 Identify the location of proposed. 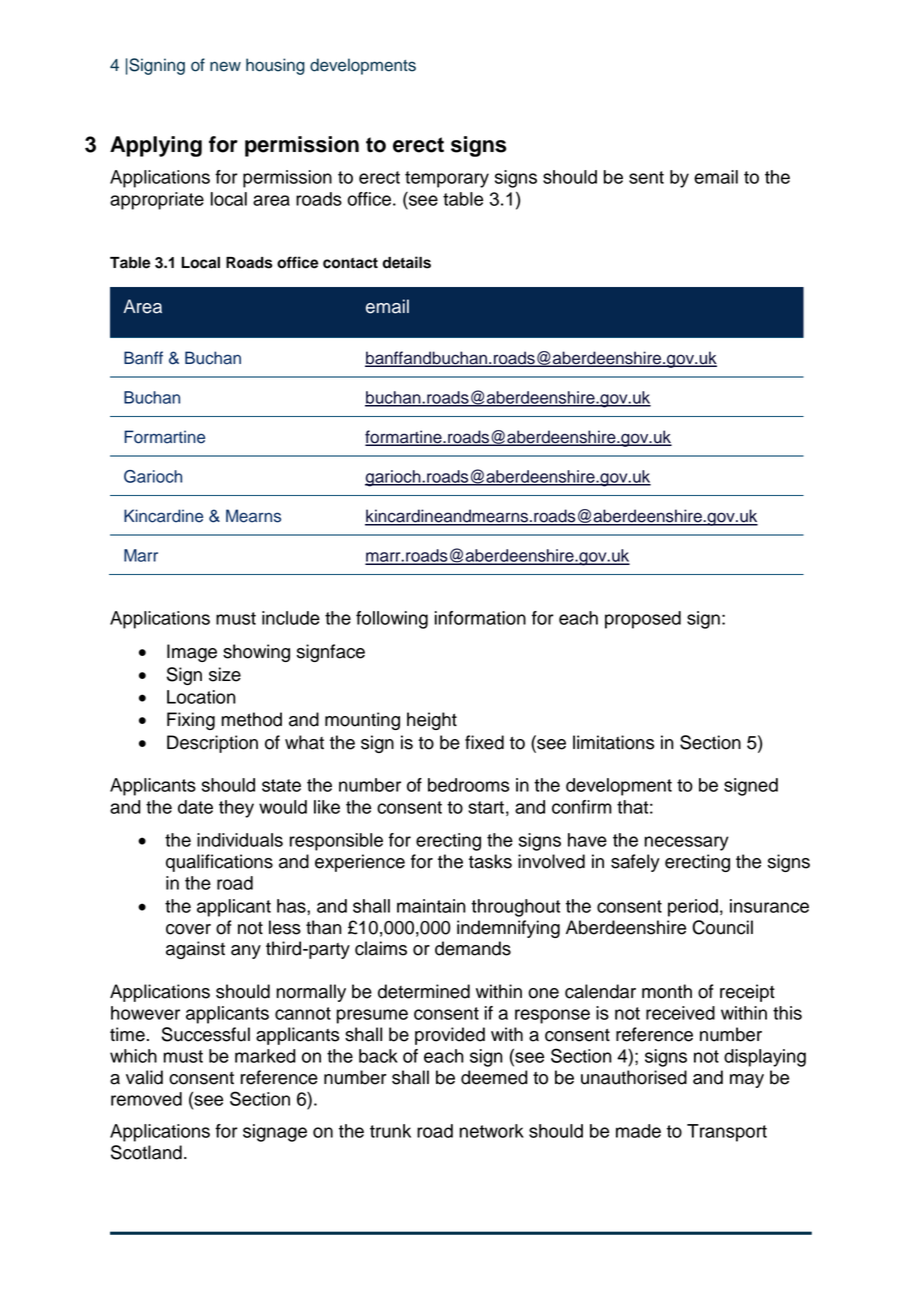
(643, 620).
